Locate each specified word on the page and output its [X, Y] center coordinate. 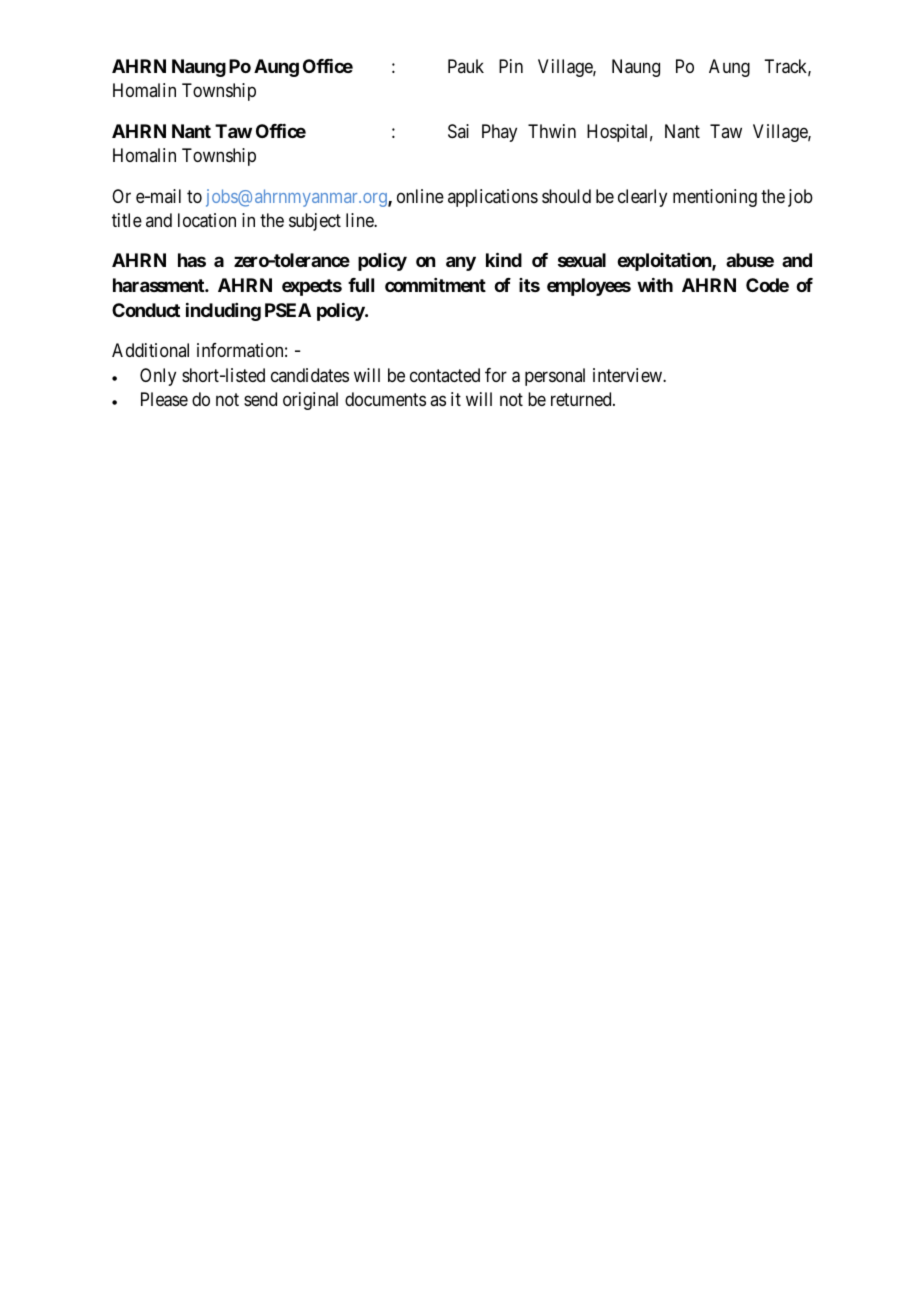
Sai [458, 131]
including [223, 312]
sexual [582, 260]
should [566, 196]
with [655, 285]
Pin [511, 66]
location [207, 220]
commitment [435, 285]
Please [164, 399]
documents [385, 399]
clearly [642, 198]
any [461, 263]
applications [493, 198]
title [127, 220]
